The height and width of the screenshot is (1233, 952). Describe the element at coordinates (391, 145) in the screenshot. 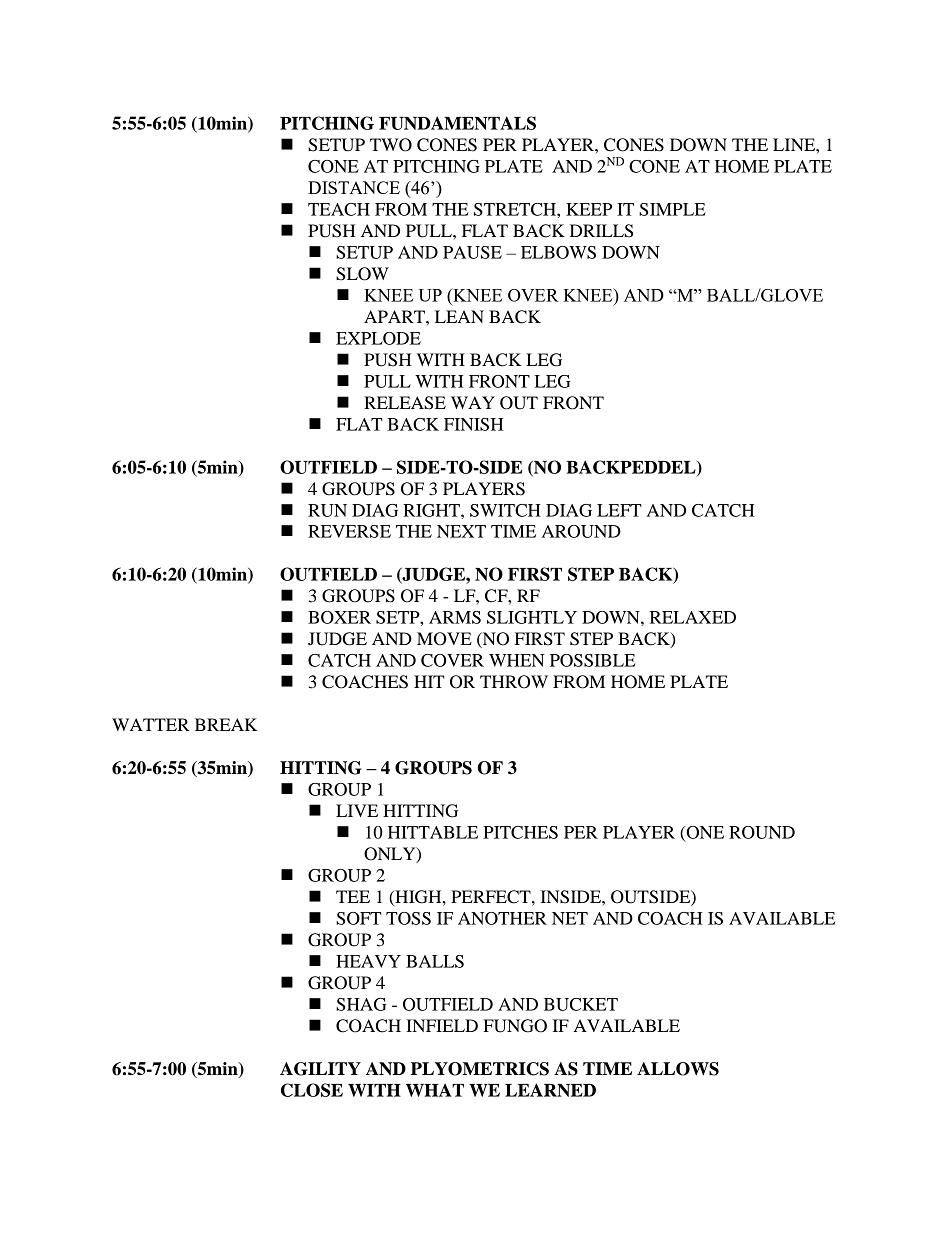

I see `TWO` at that location.
